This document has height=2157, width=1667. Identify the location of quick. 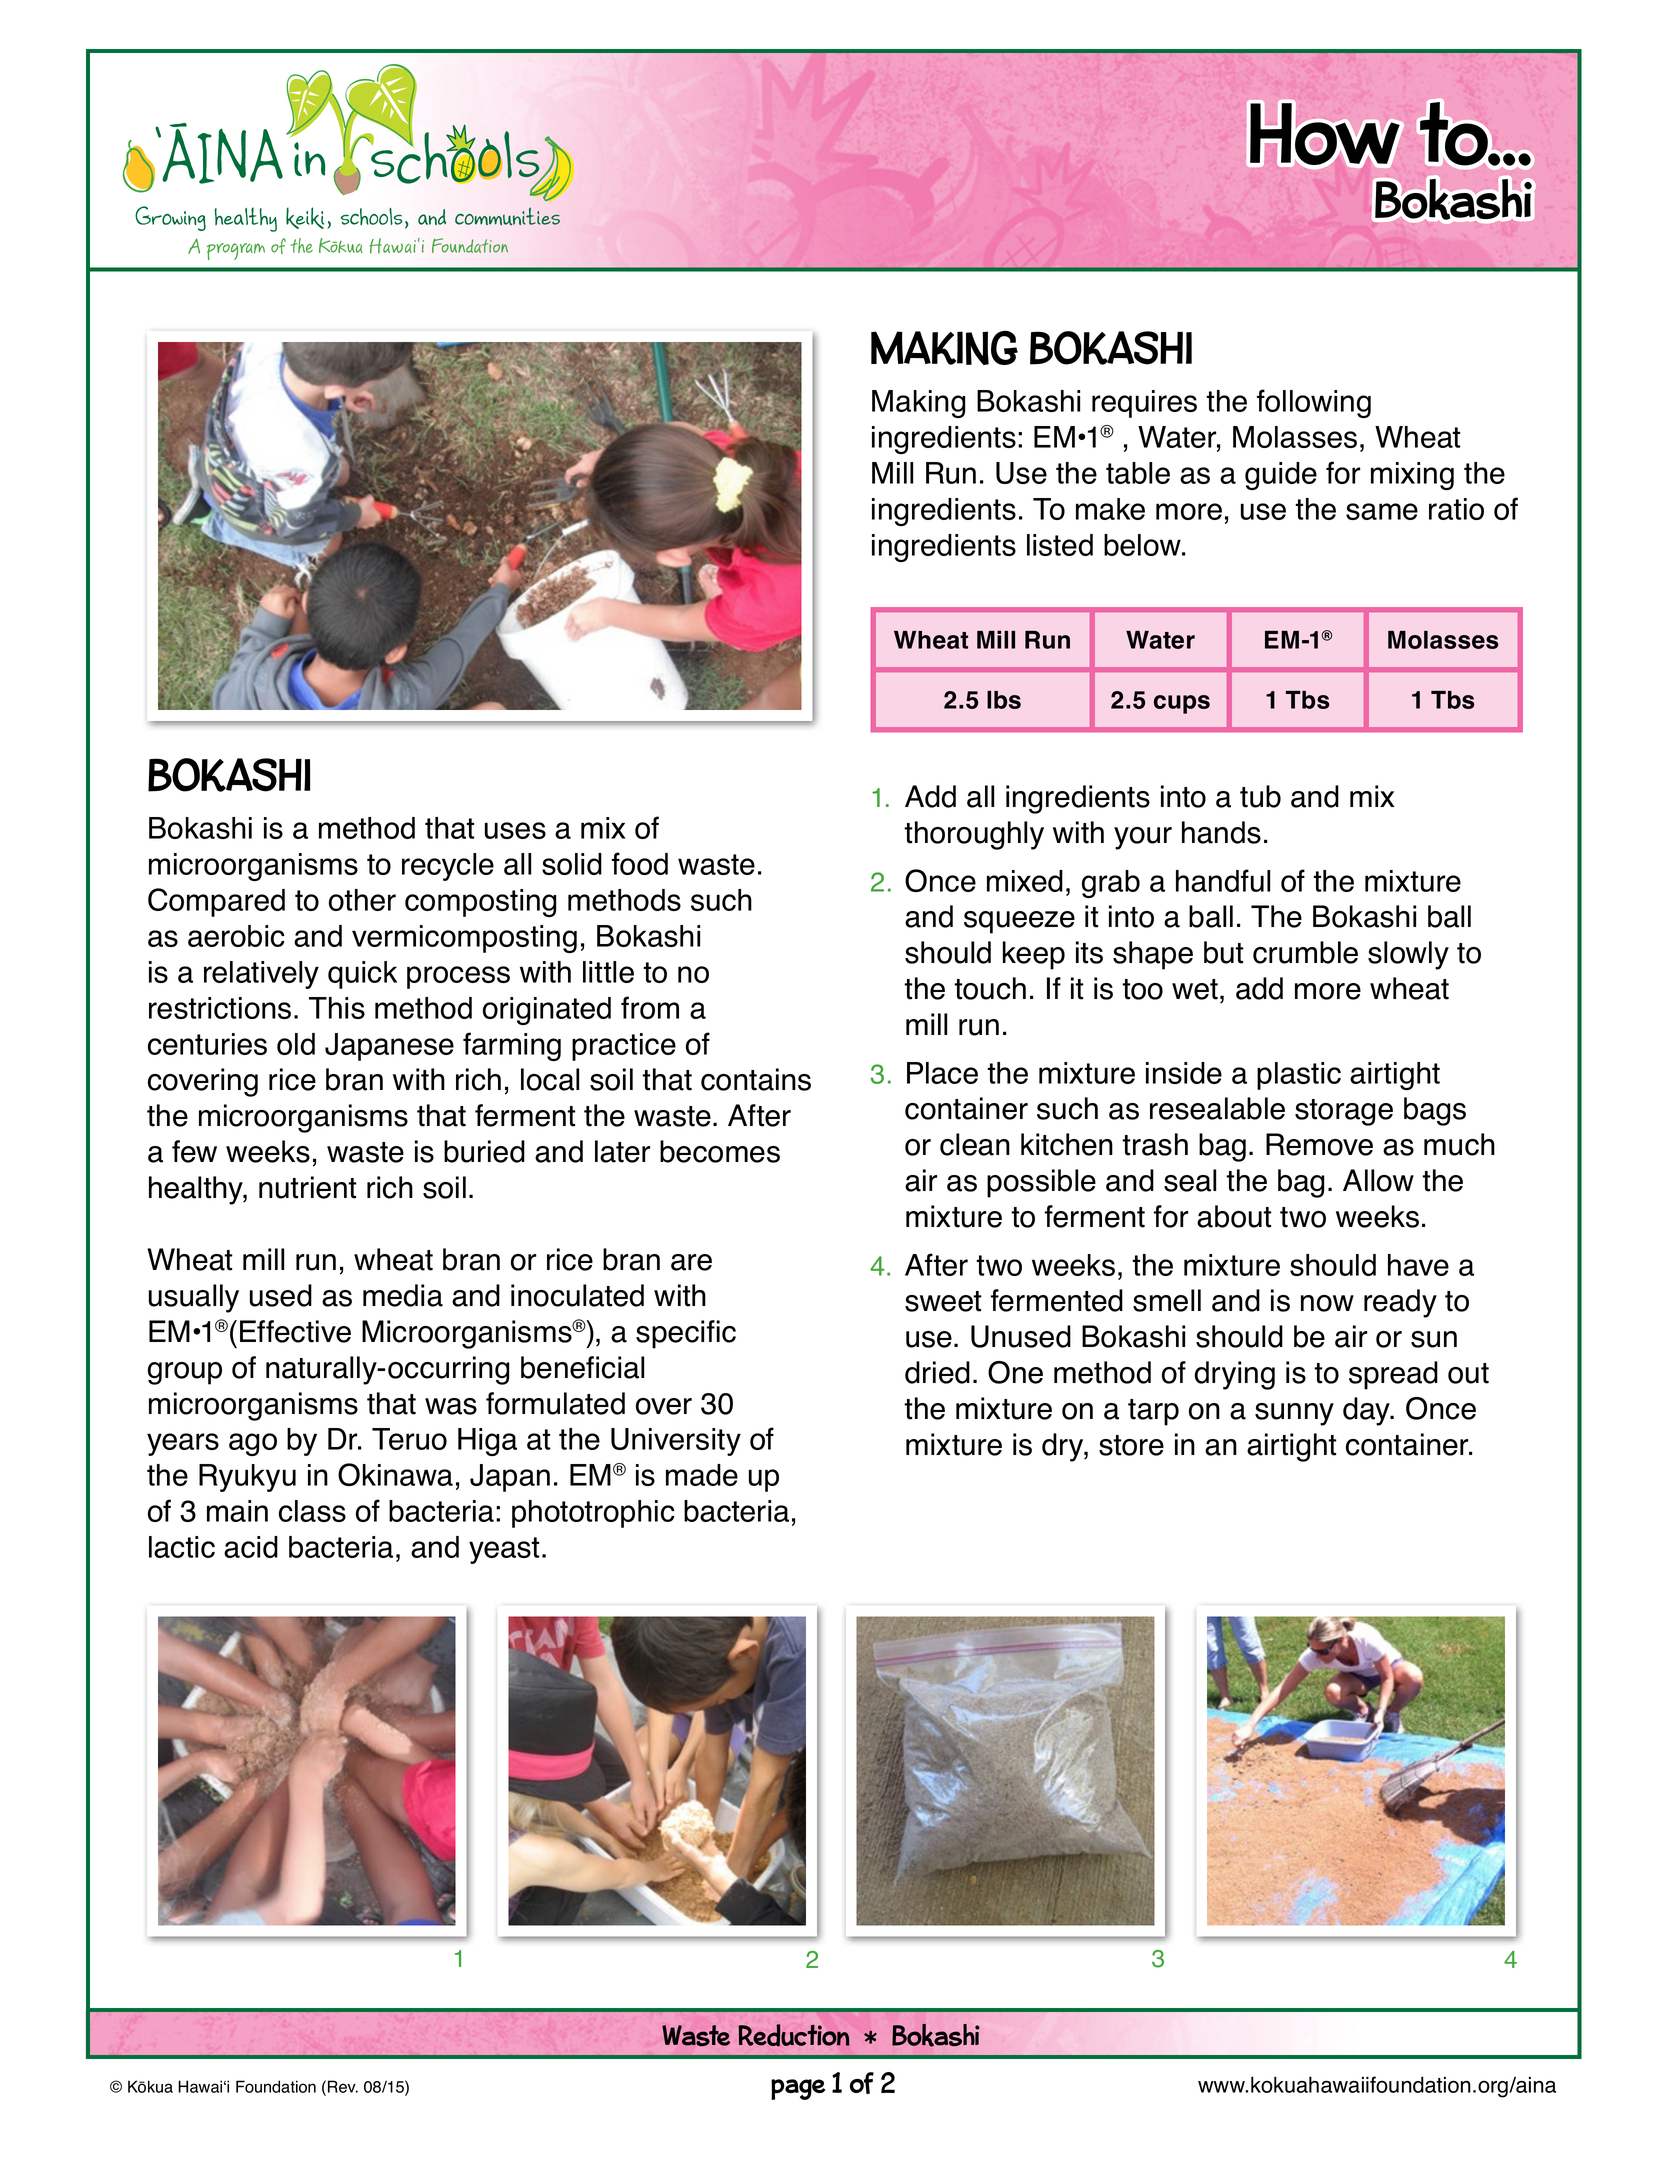
(362, 975).
